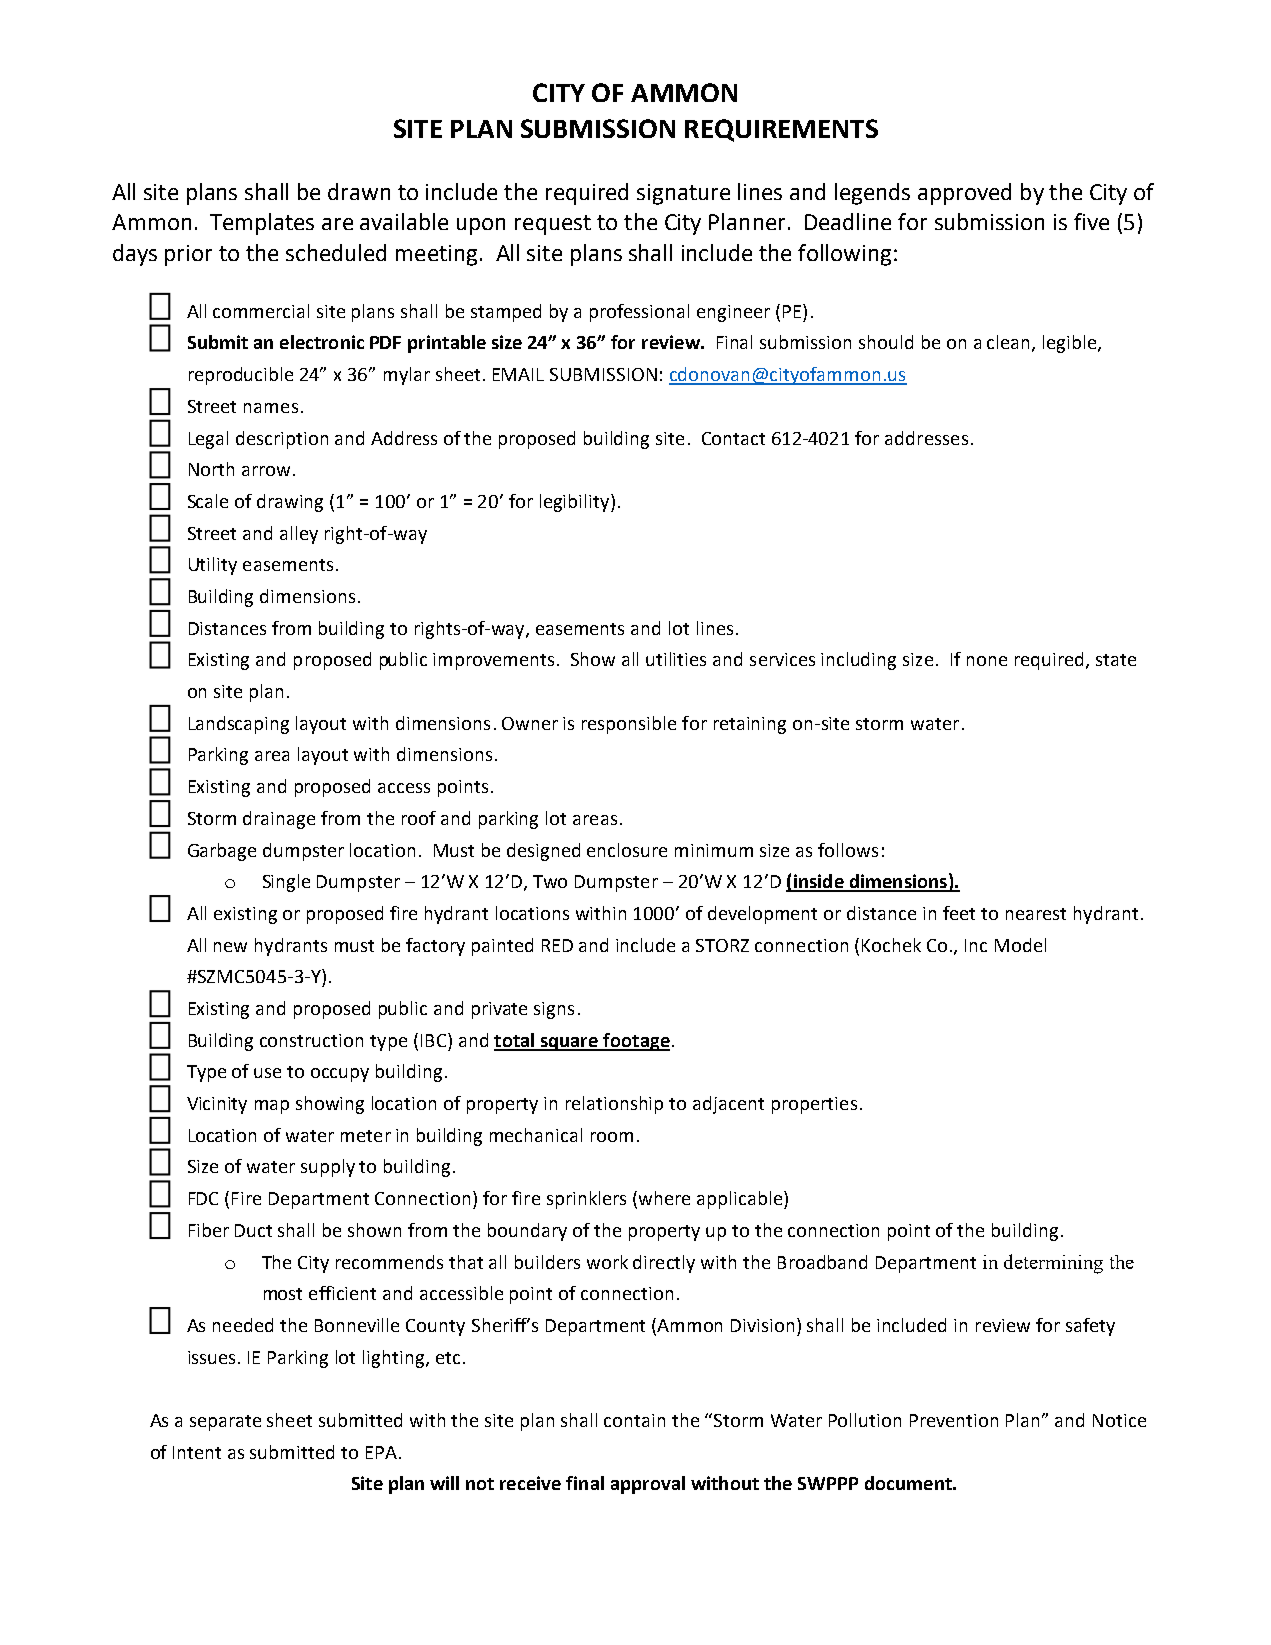 Image resolution: width=1271 pixels, height=1645 pixels. I want to click on contain, so click(634, 1420).
